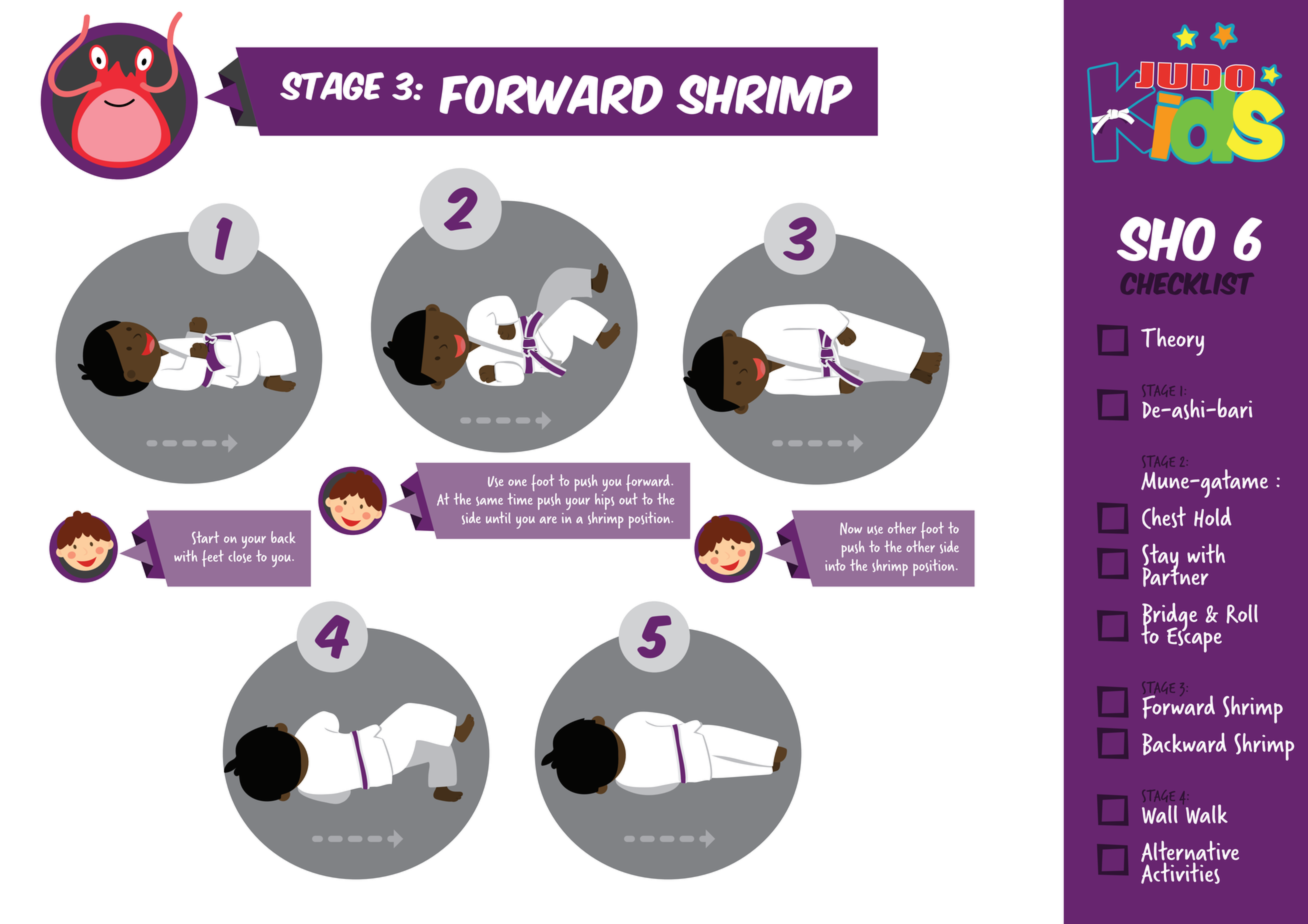 The image size is (1308, 924). What do you see at coordinates (517, 482) in the screenshot?
I see `one` at bounding box center [517, 482].
